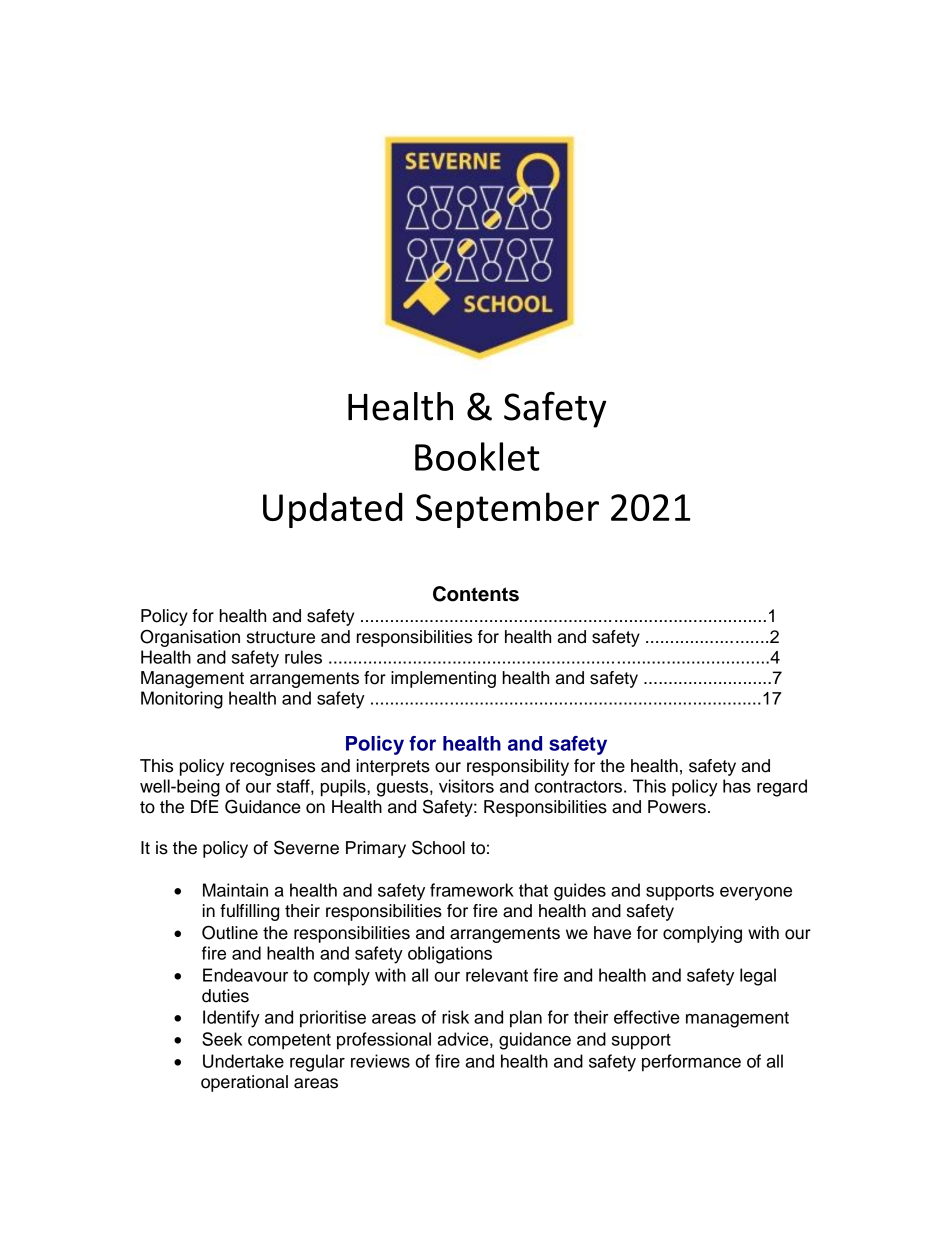 The image size is (952, 1233). What do you see at coordinates (507, 510) in the image?
I see `September` at bounding box center [507, 510].
